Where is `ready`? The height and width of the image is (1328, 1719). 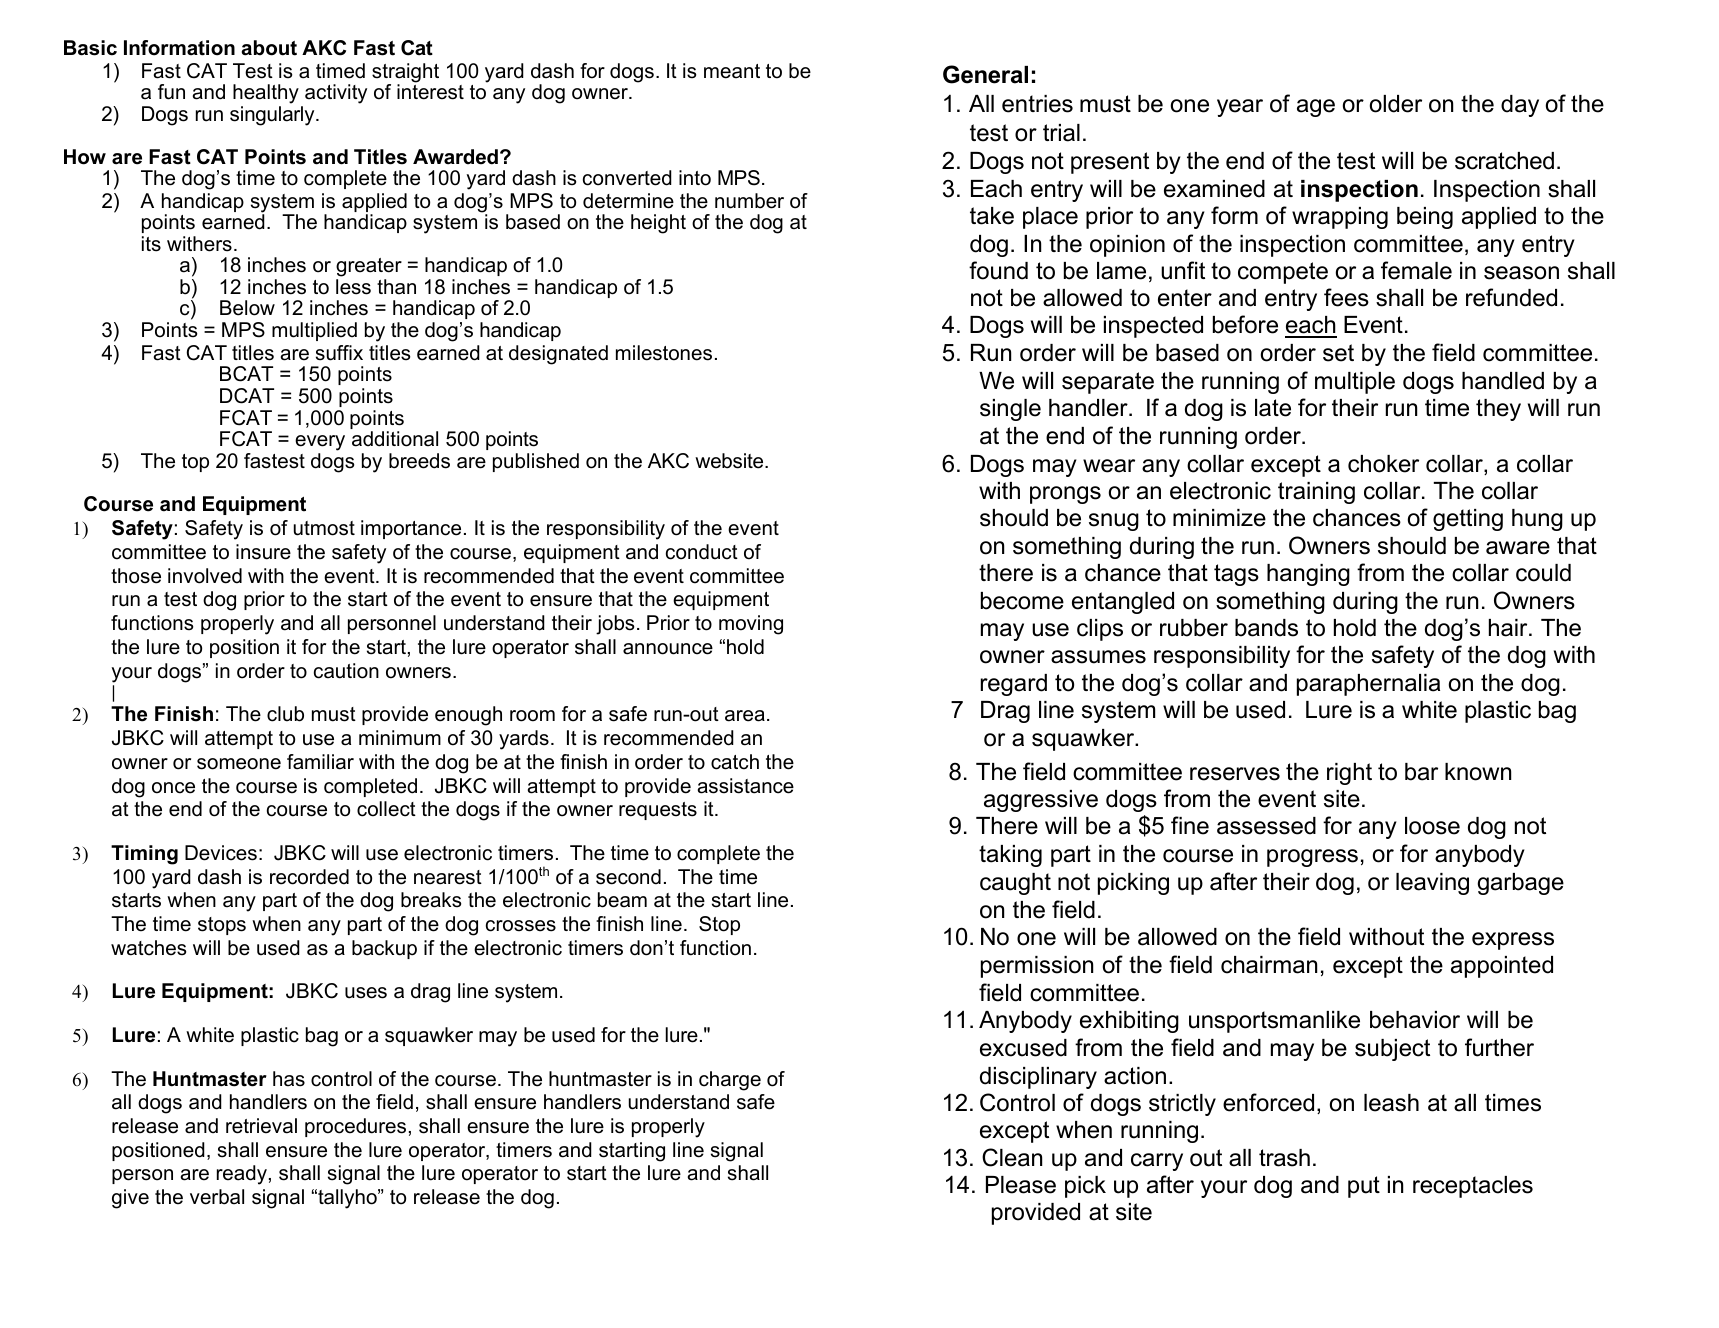
ready is located at coordinates (242, 1175).
